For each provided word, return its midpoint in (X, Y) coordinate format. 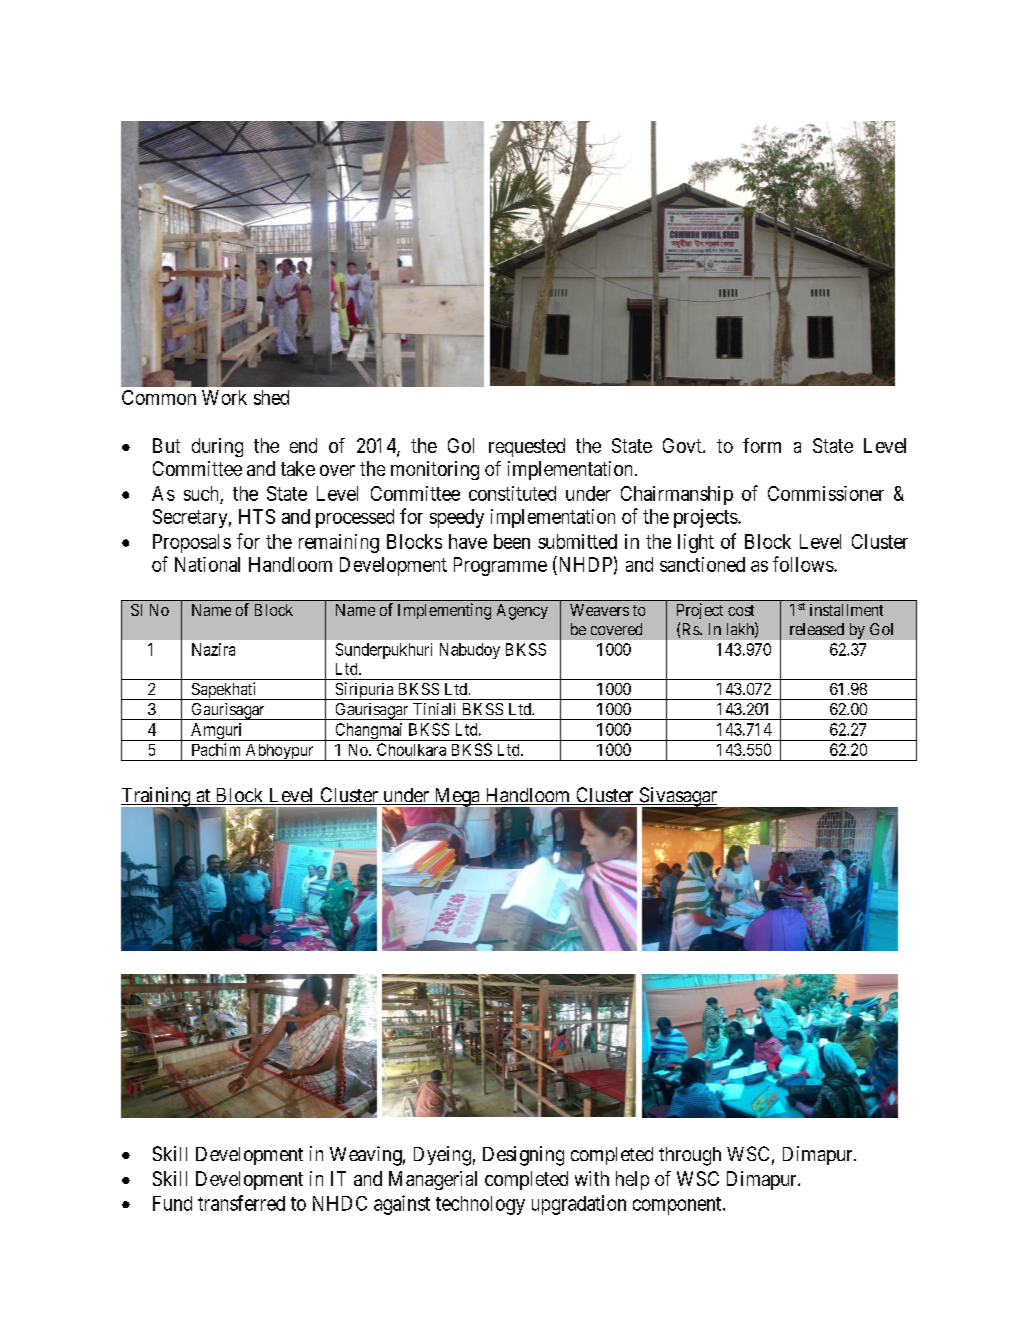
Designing (523, 1156)
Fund (172, 1203)
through (690, 1156)
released (817, 629)
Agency (522, 612)
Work (224, 397)
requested (527, 447)
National (207, 564)
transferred (241, 1203)
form (762, 445)
